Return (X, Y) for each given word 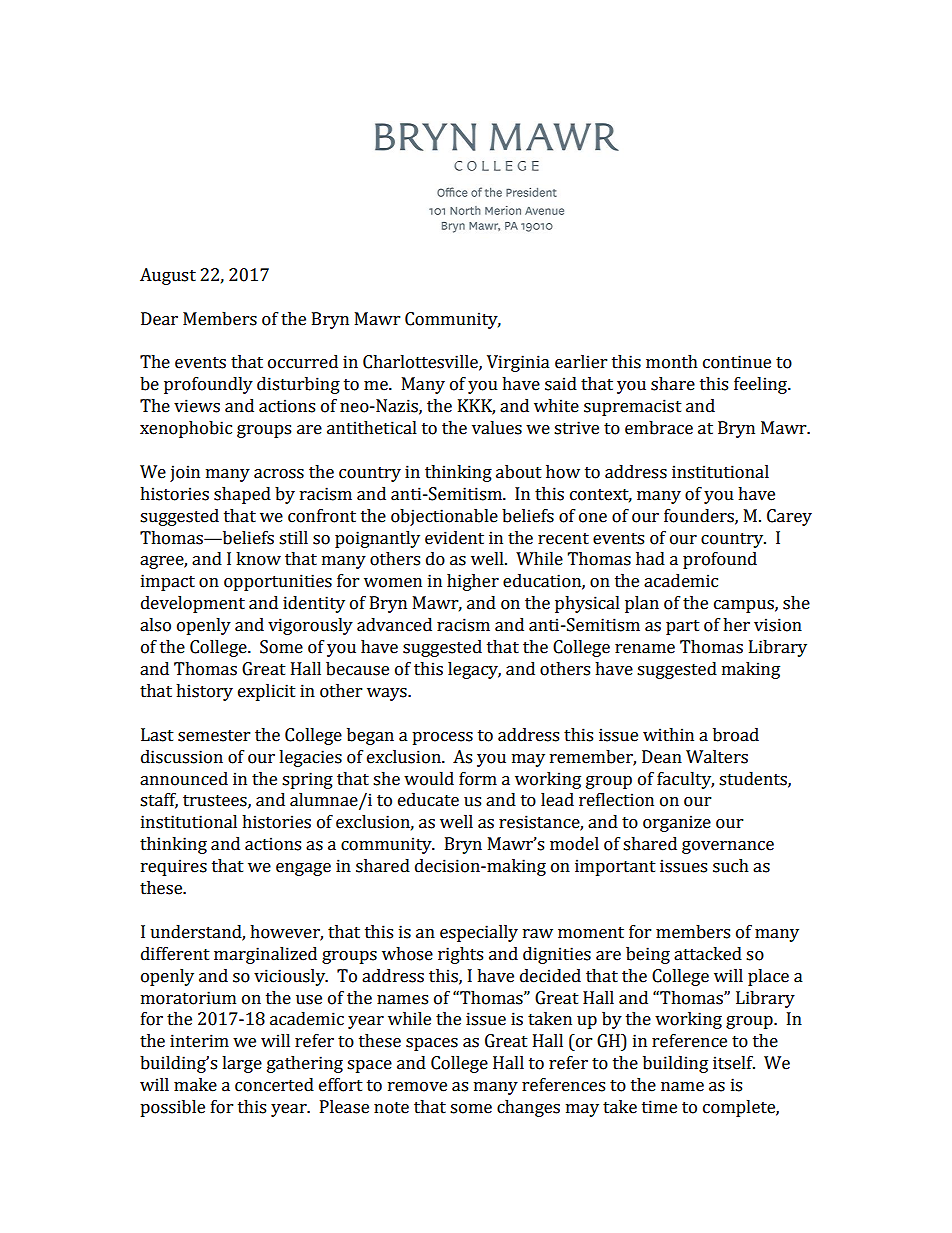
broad (736, 735)
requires (174, 867)
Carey (789, 517)
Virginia (518, 363)
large (242, 1064)
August (168, 276)
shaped (242, 495)
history (204, 692)
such (731, 866)
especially (479, 933)
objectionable (444, 517)
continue (737, 362)
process (442, 738)
